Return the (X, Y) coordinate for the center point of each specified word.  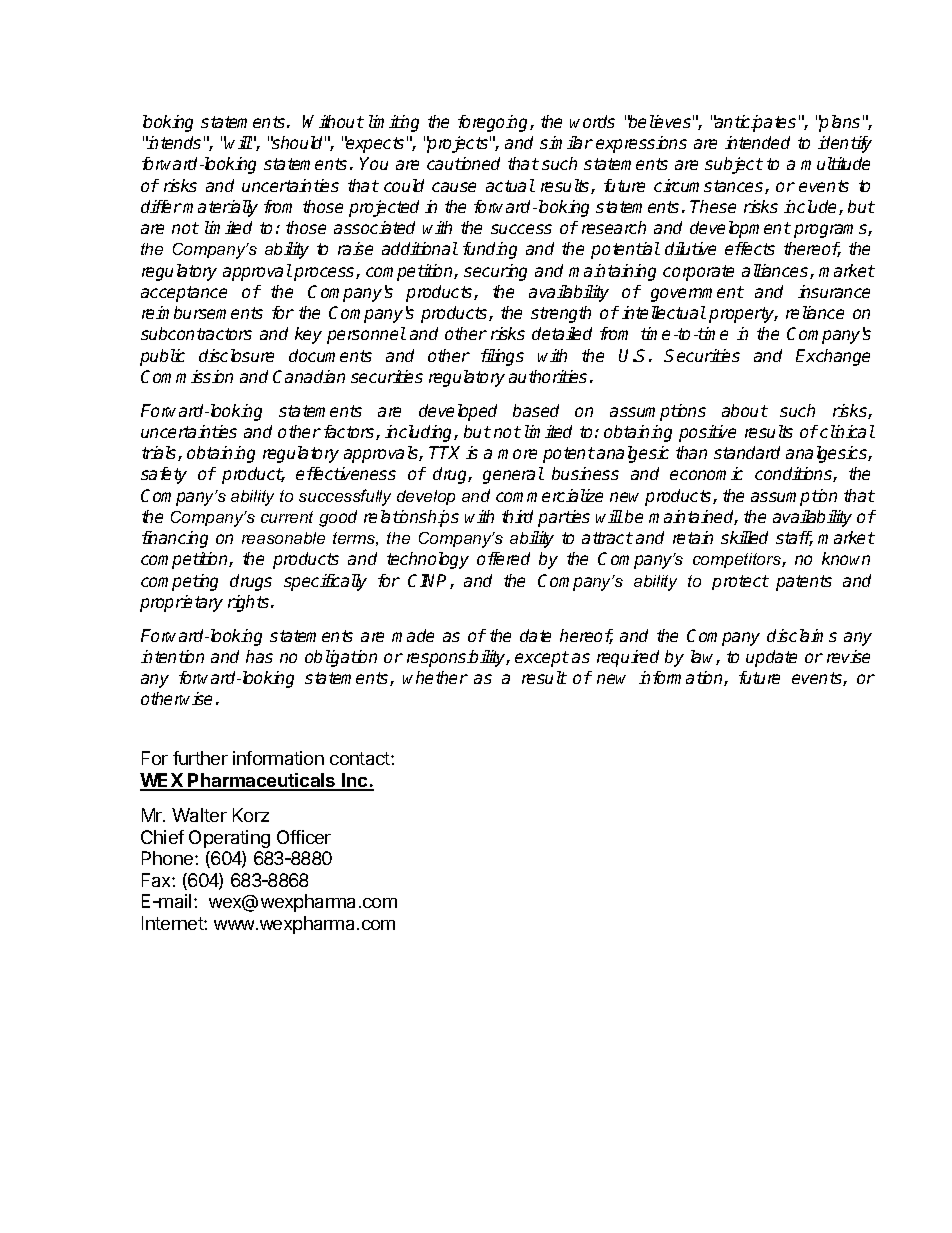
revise (848, 656)
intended (757, 142)
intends (173, 142)
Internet (173, 923)
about (745, 410)
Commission (187, 376)
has (259, 656)
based (536, 410)
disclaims (802, 635)
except (542, 659)
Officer (304, 837)
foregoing (494, 123)
